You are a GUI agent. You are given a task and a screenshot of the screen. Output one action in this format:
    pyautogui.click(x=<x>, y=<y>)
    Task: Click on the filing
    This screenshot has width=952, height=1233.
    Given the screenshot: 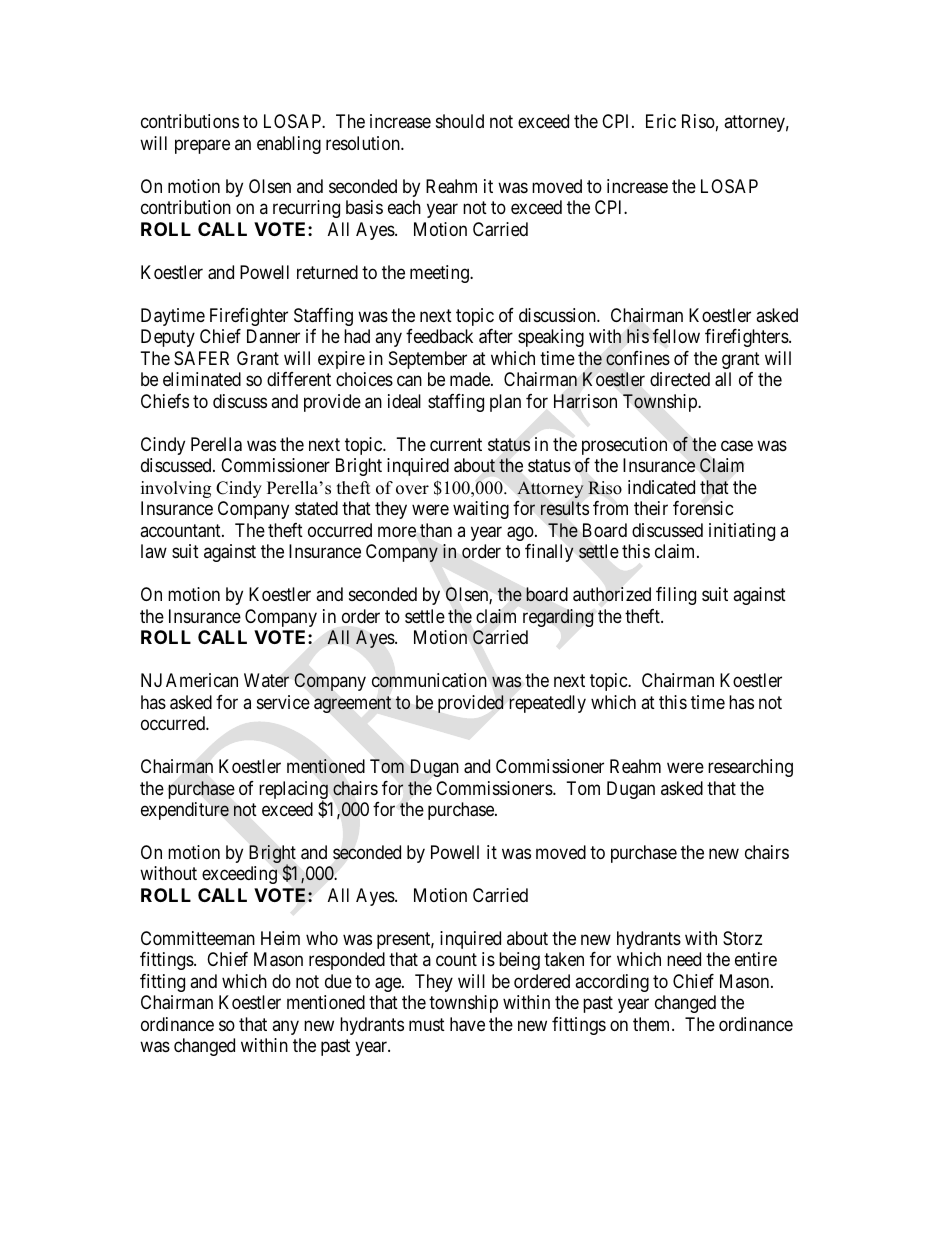 What is the action you would take?
    pyautogui.click(x=676, y=596)
